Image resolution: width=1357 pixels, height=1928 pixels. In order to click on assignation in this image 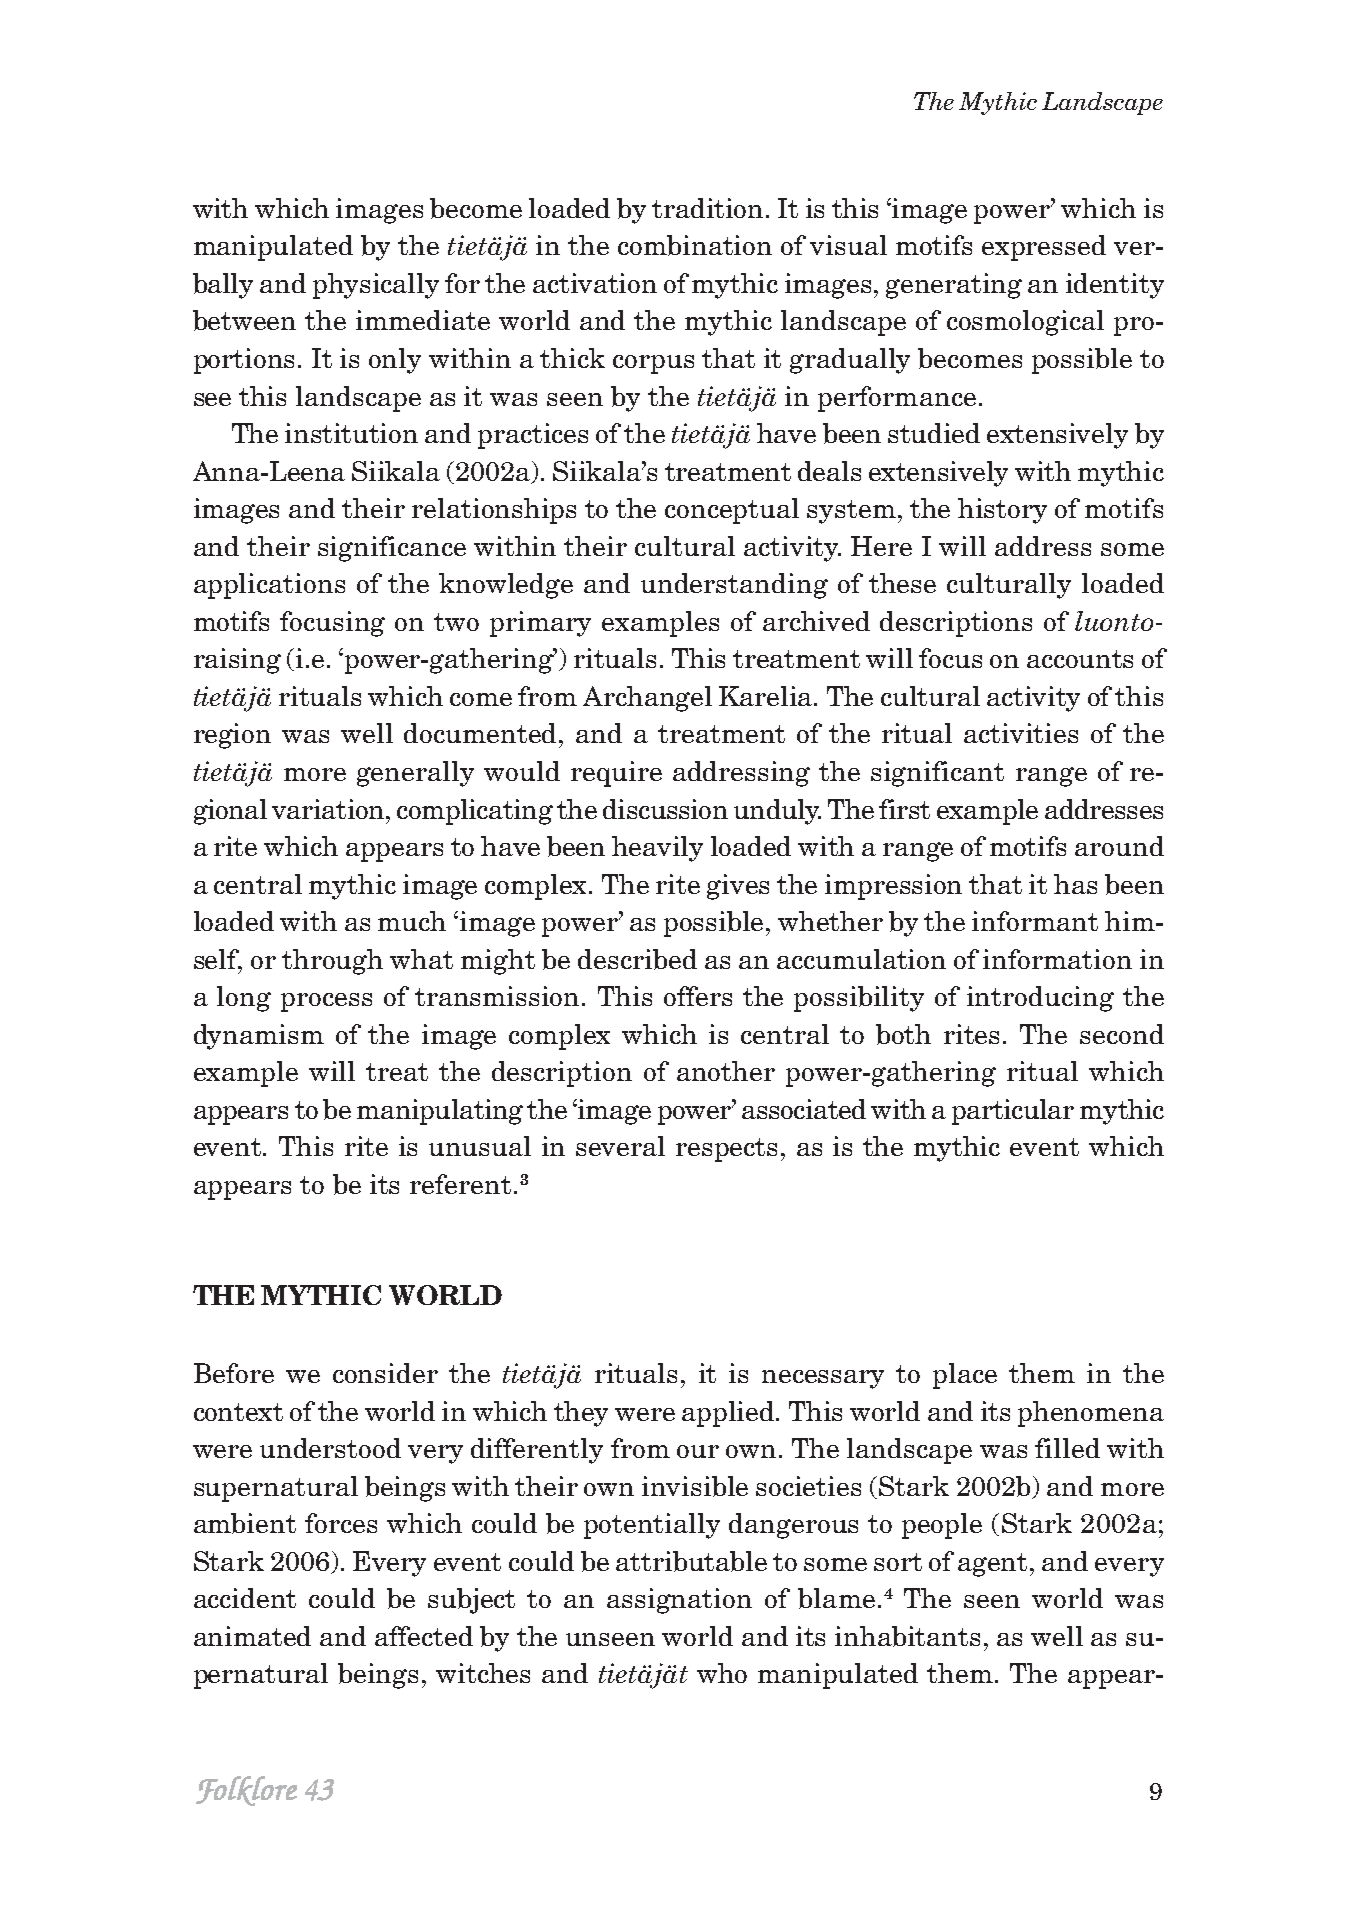, I will do `click(679, 1601)`.
